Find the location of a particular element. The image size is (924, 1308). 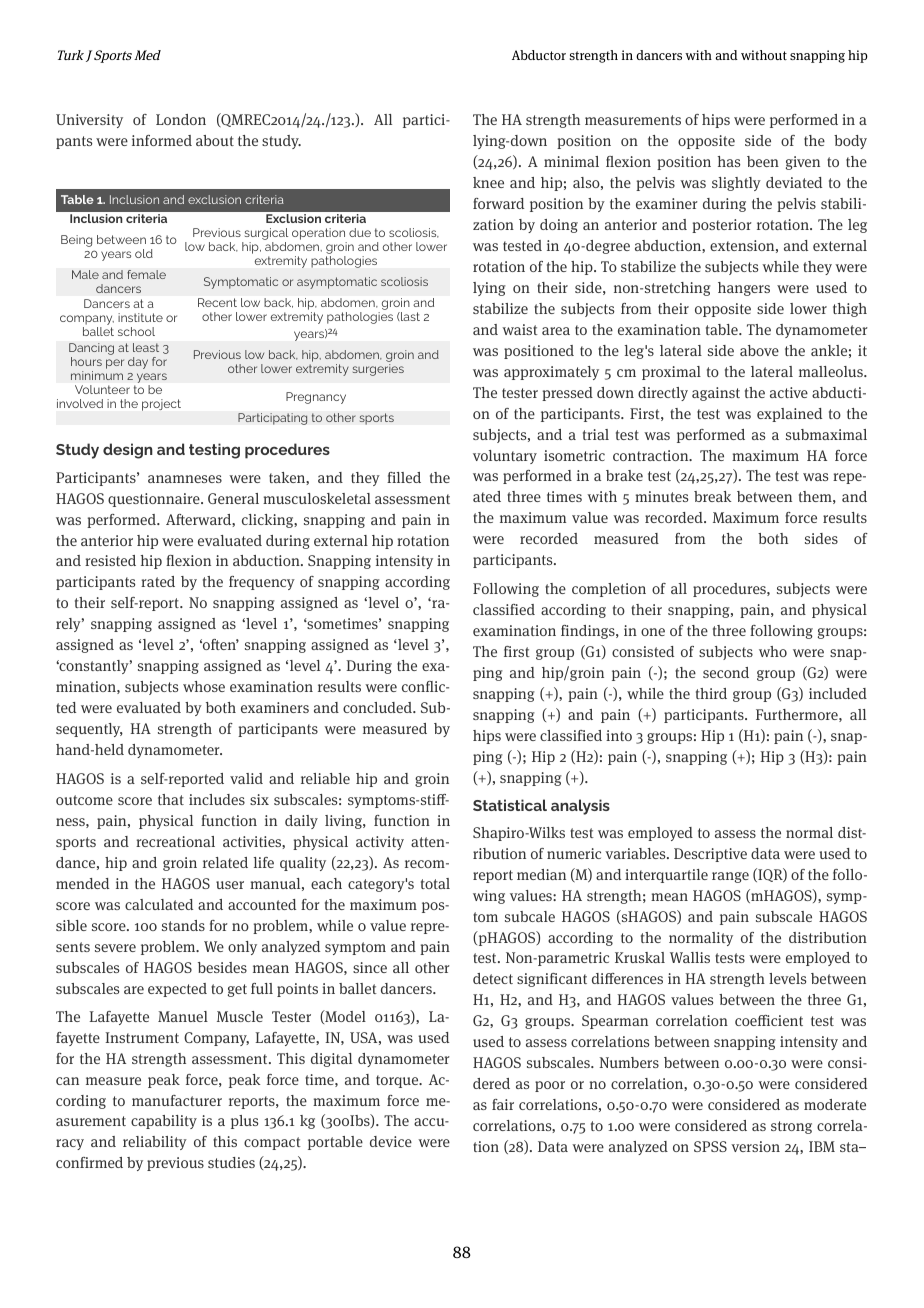

been is located at coordinates (763, 161).
